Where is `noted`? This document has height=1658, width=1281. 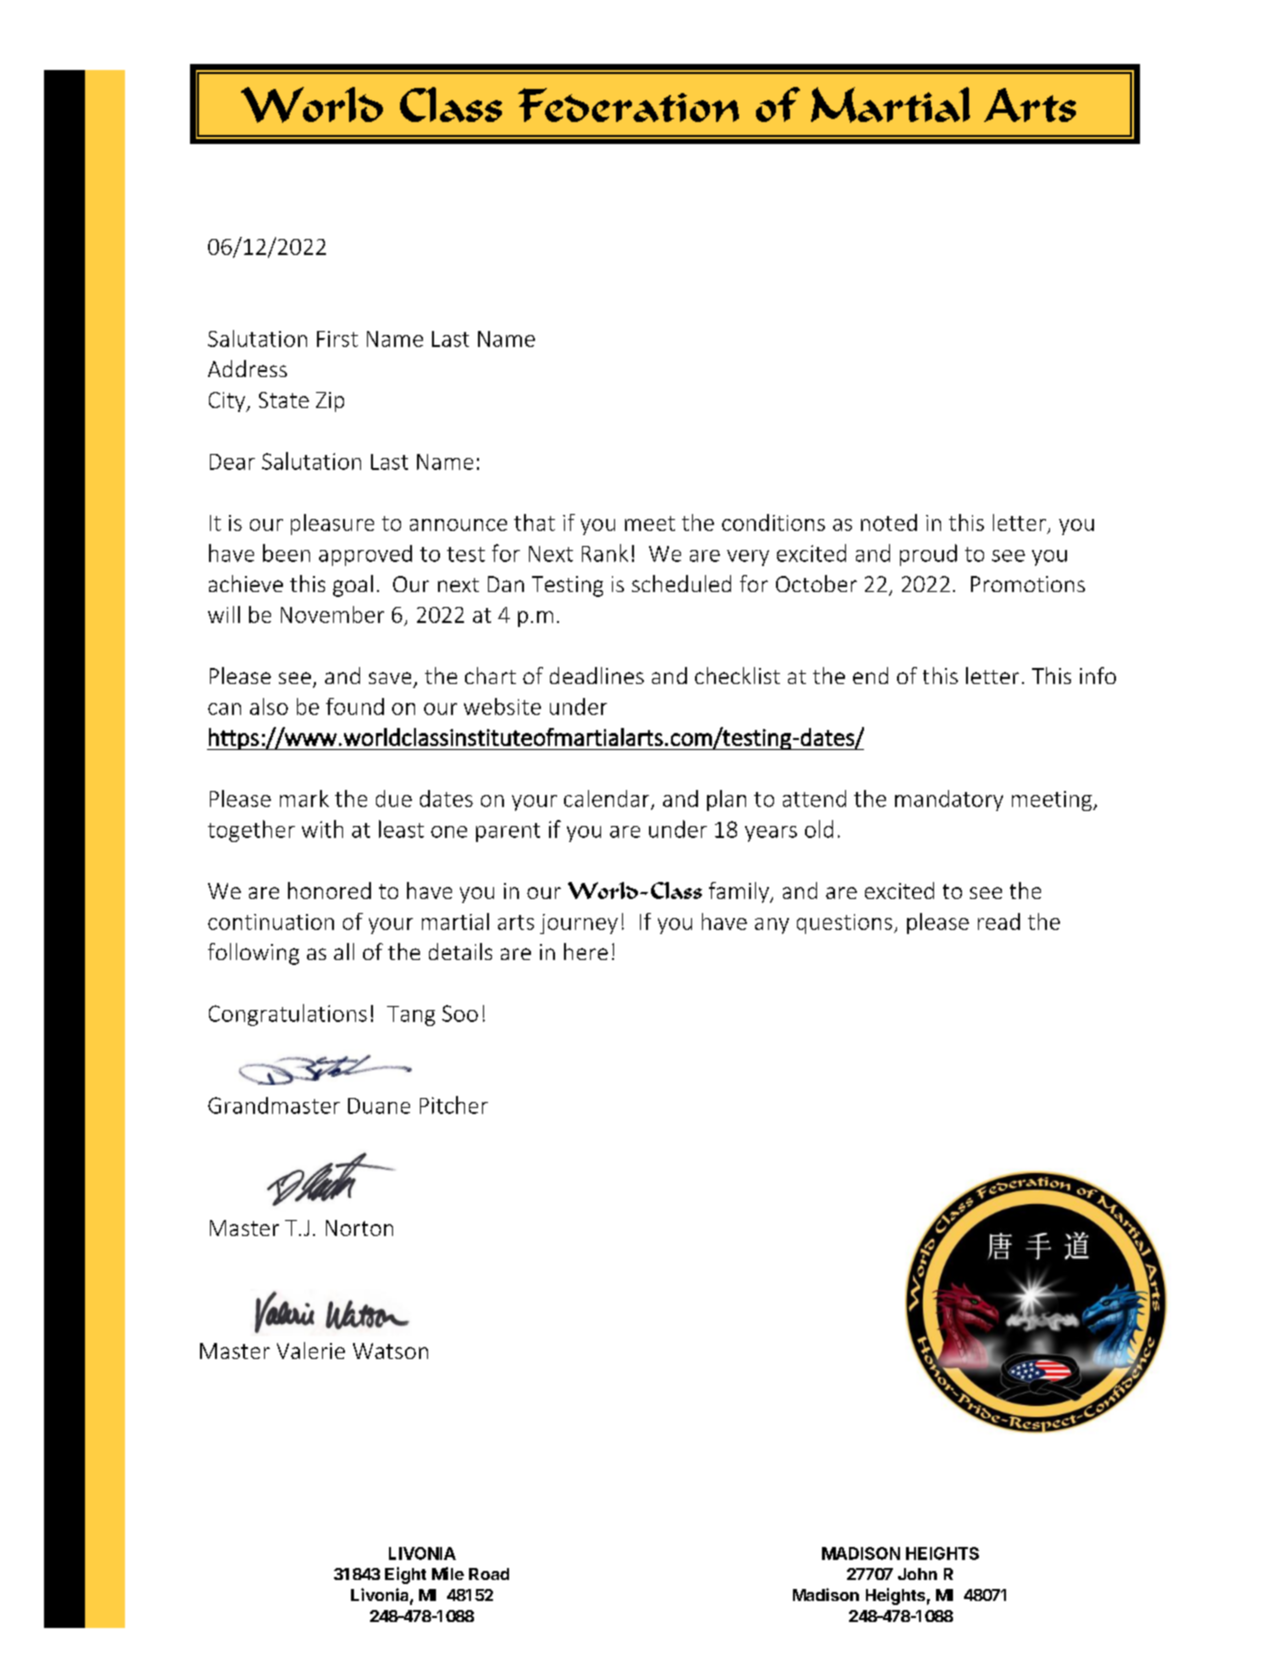
noted is located at coordinates (889, 522).
